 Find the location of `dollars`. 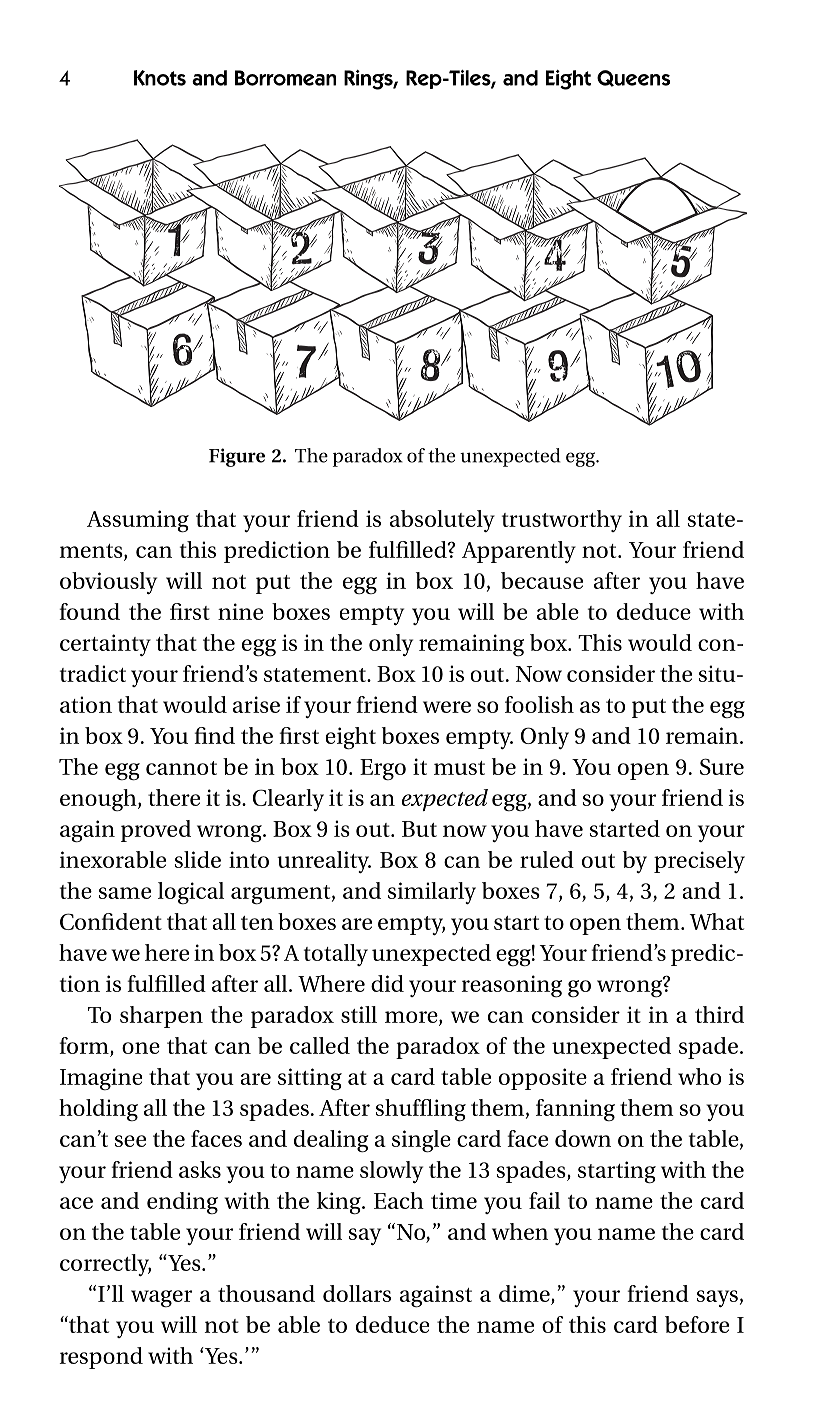

dollars is located at coordinates (357, 1293).
